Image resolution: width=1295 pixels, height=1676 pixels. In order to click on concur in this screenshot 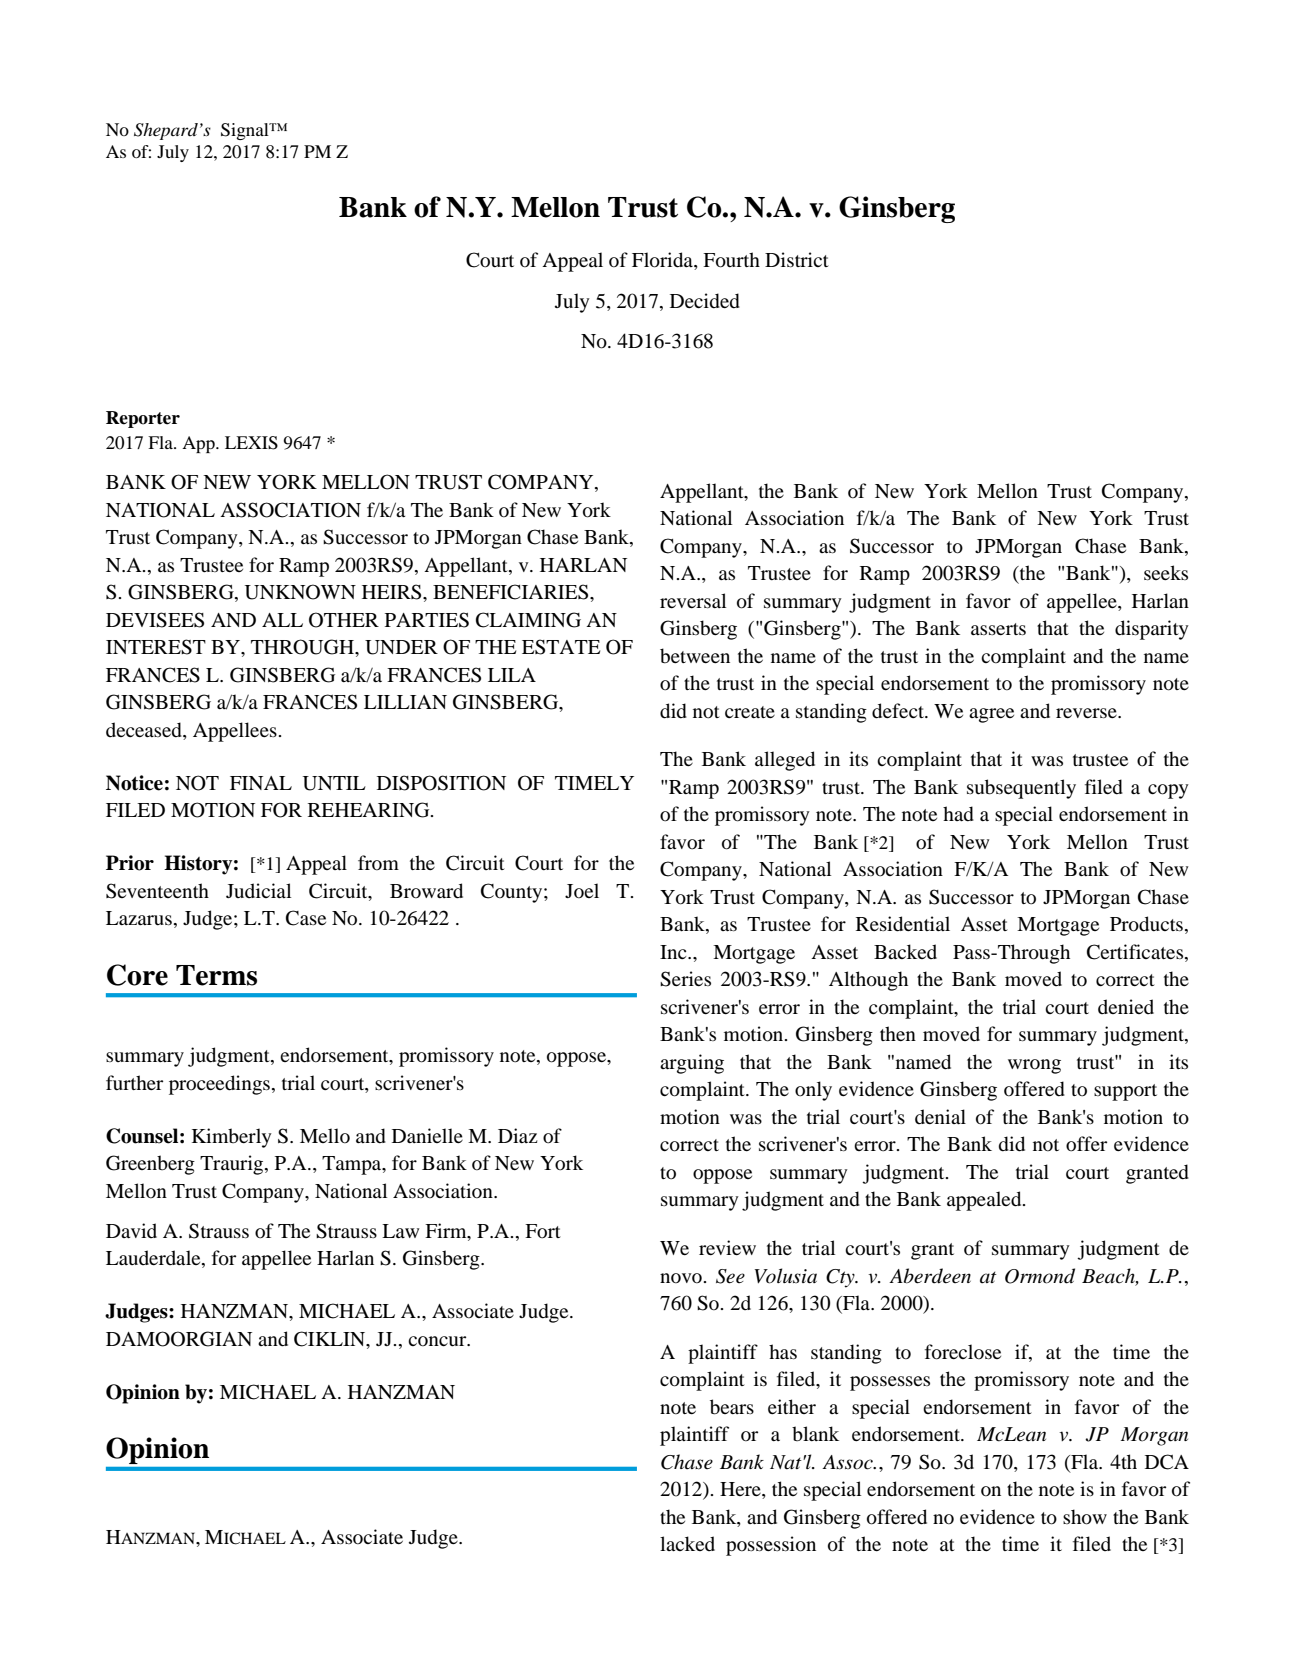, I will do `click(438, 1341)`.
